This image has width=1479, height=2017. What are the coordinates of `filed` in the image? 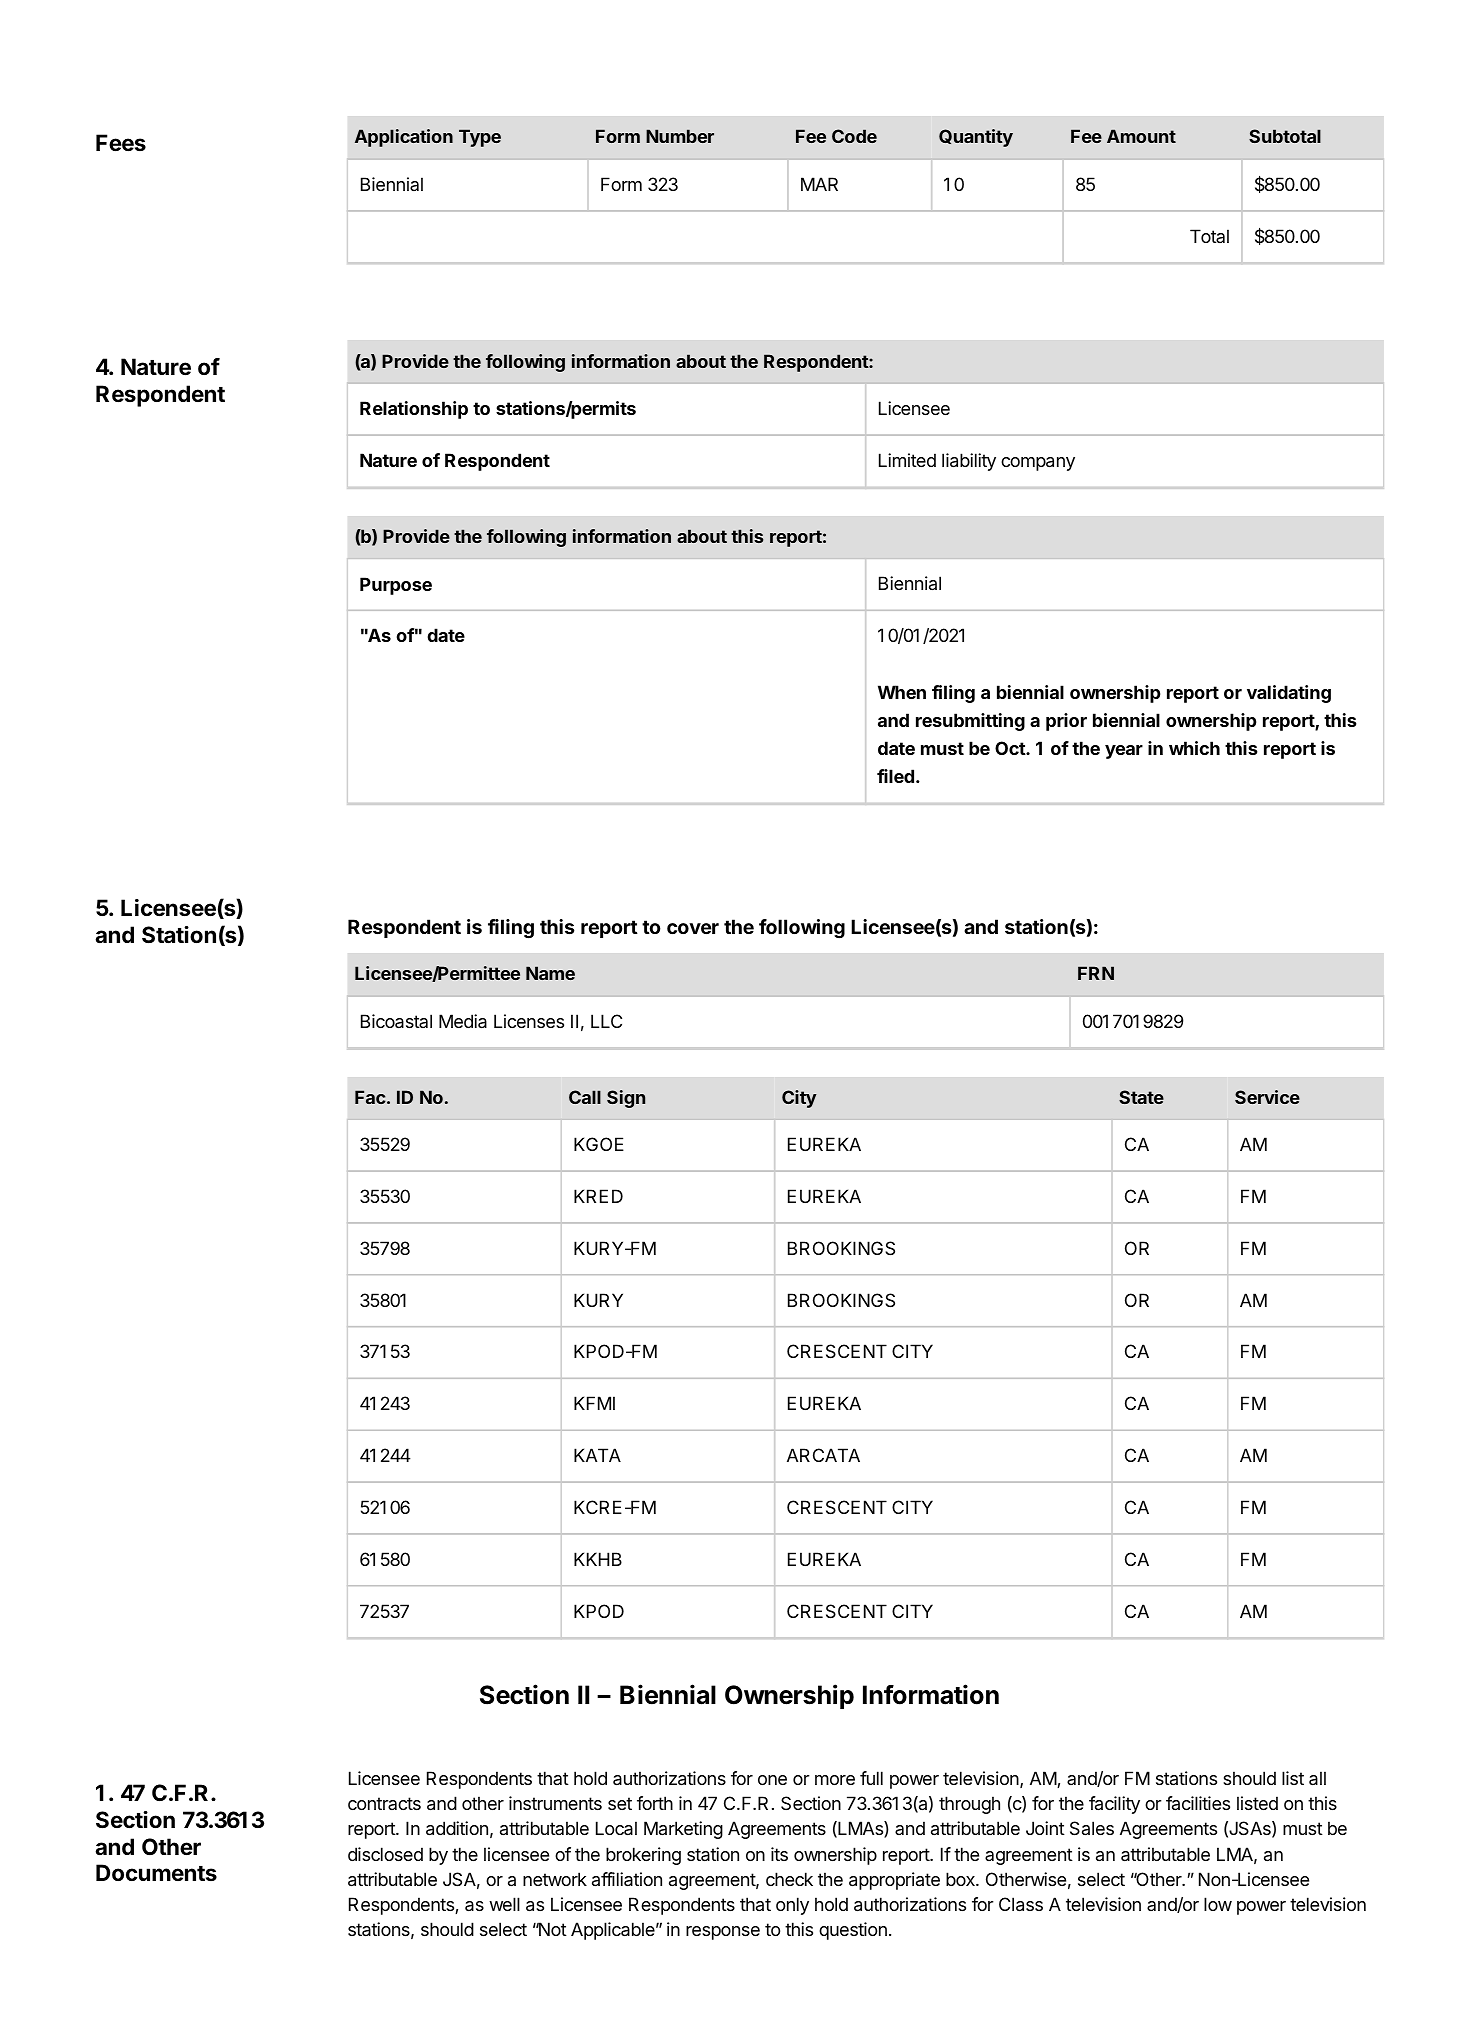 It's located at (895, 776).
